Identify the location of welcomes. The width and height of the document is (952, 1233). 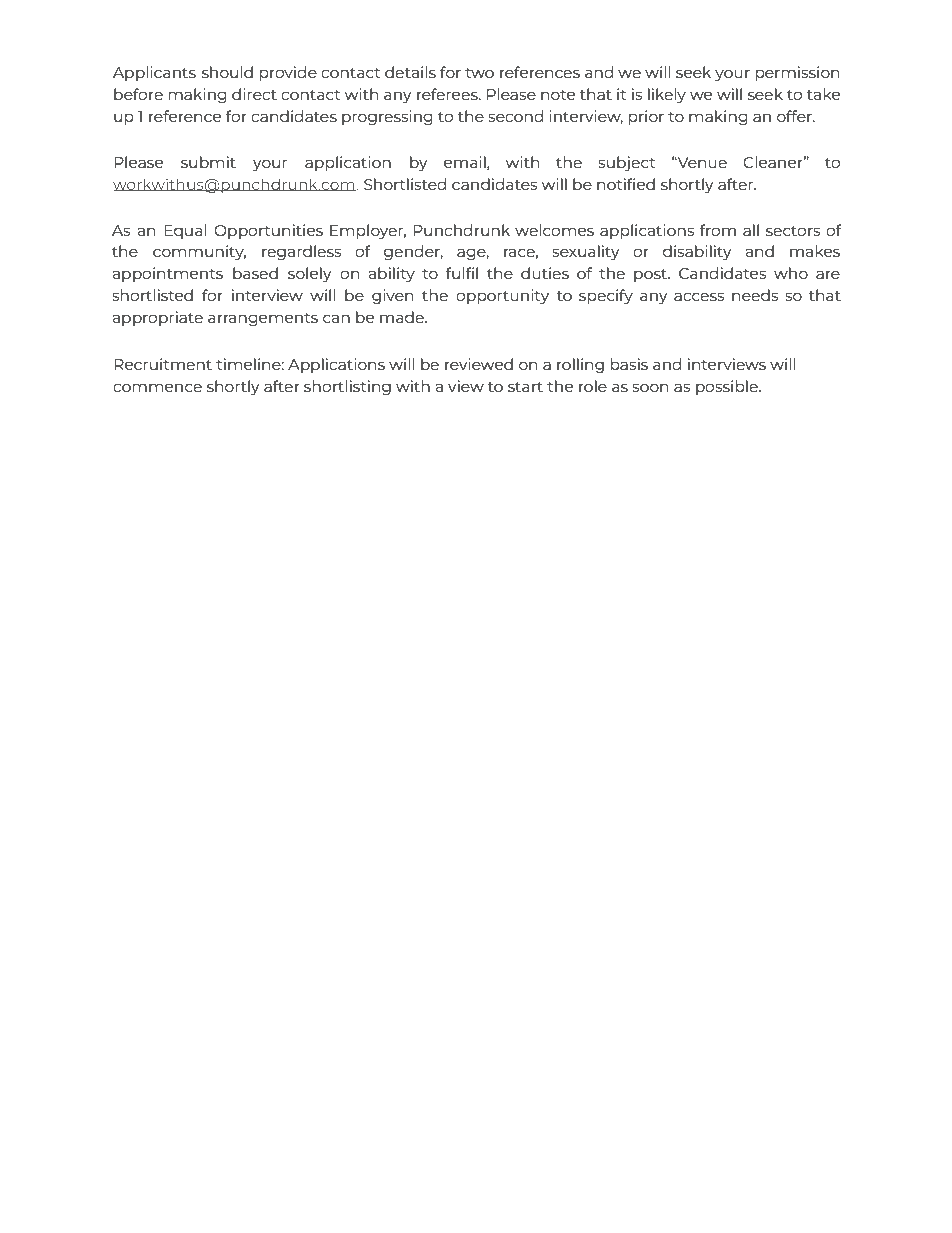
(554, 230).
